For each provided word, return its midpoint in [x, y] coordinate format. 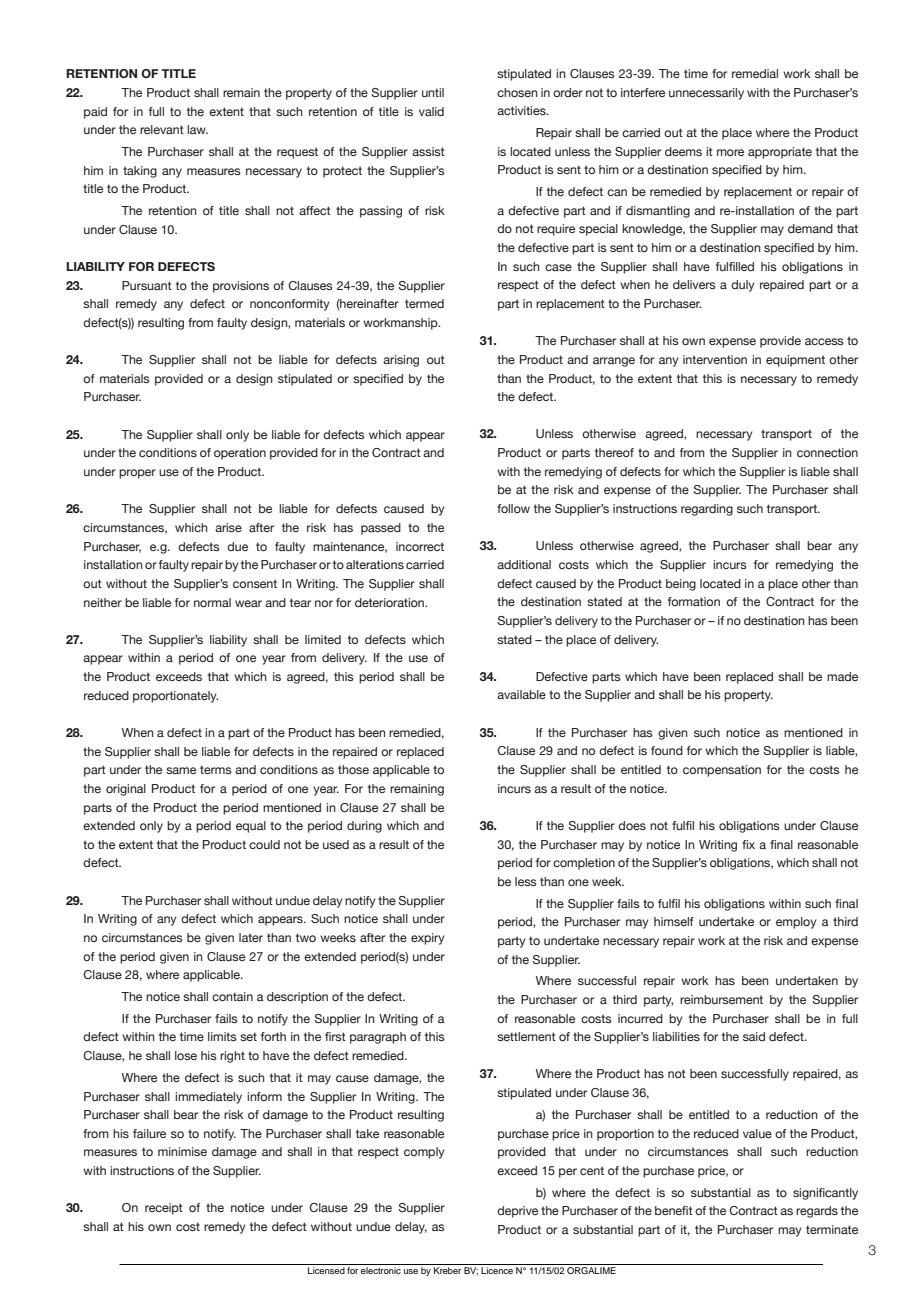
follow [513, 508]
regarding [707, 510]
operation [240, 454]
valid [431, 111]
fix [748, 844]
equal [251, 827]
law [197, 129]
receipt [164, 1209]
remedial [755, 73]
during [364, 827]
